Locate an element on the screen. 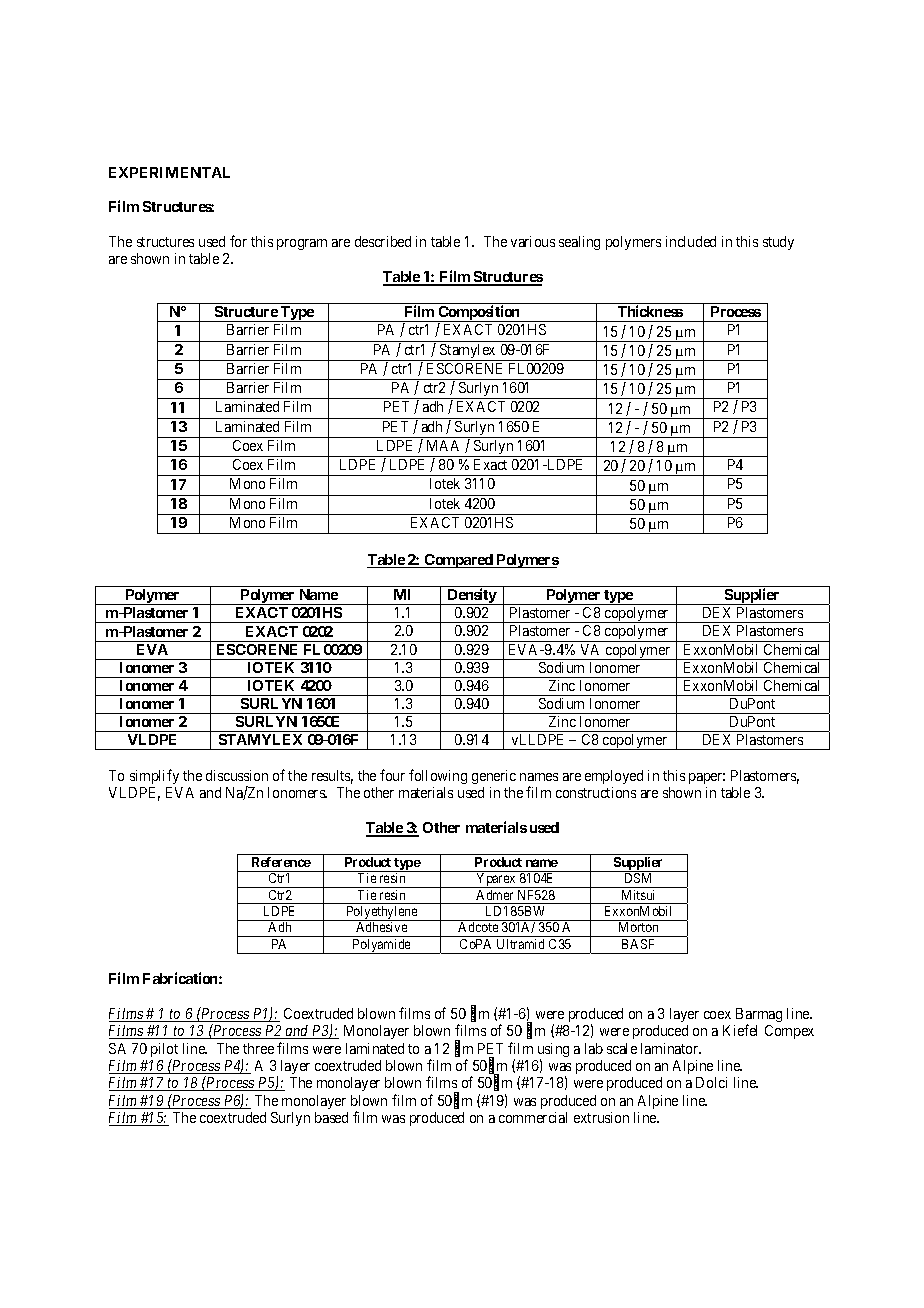 The image size is (924, 1308). following is located at coordinates (438, 776).
